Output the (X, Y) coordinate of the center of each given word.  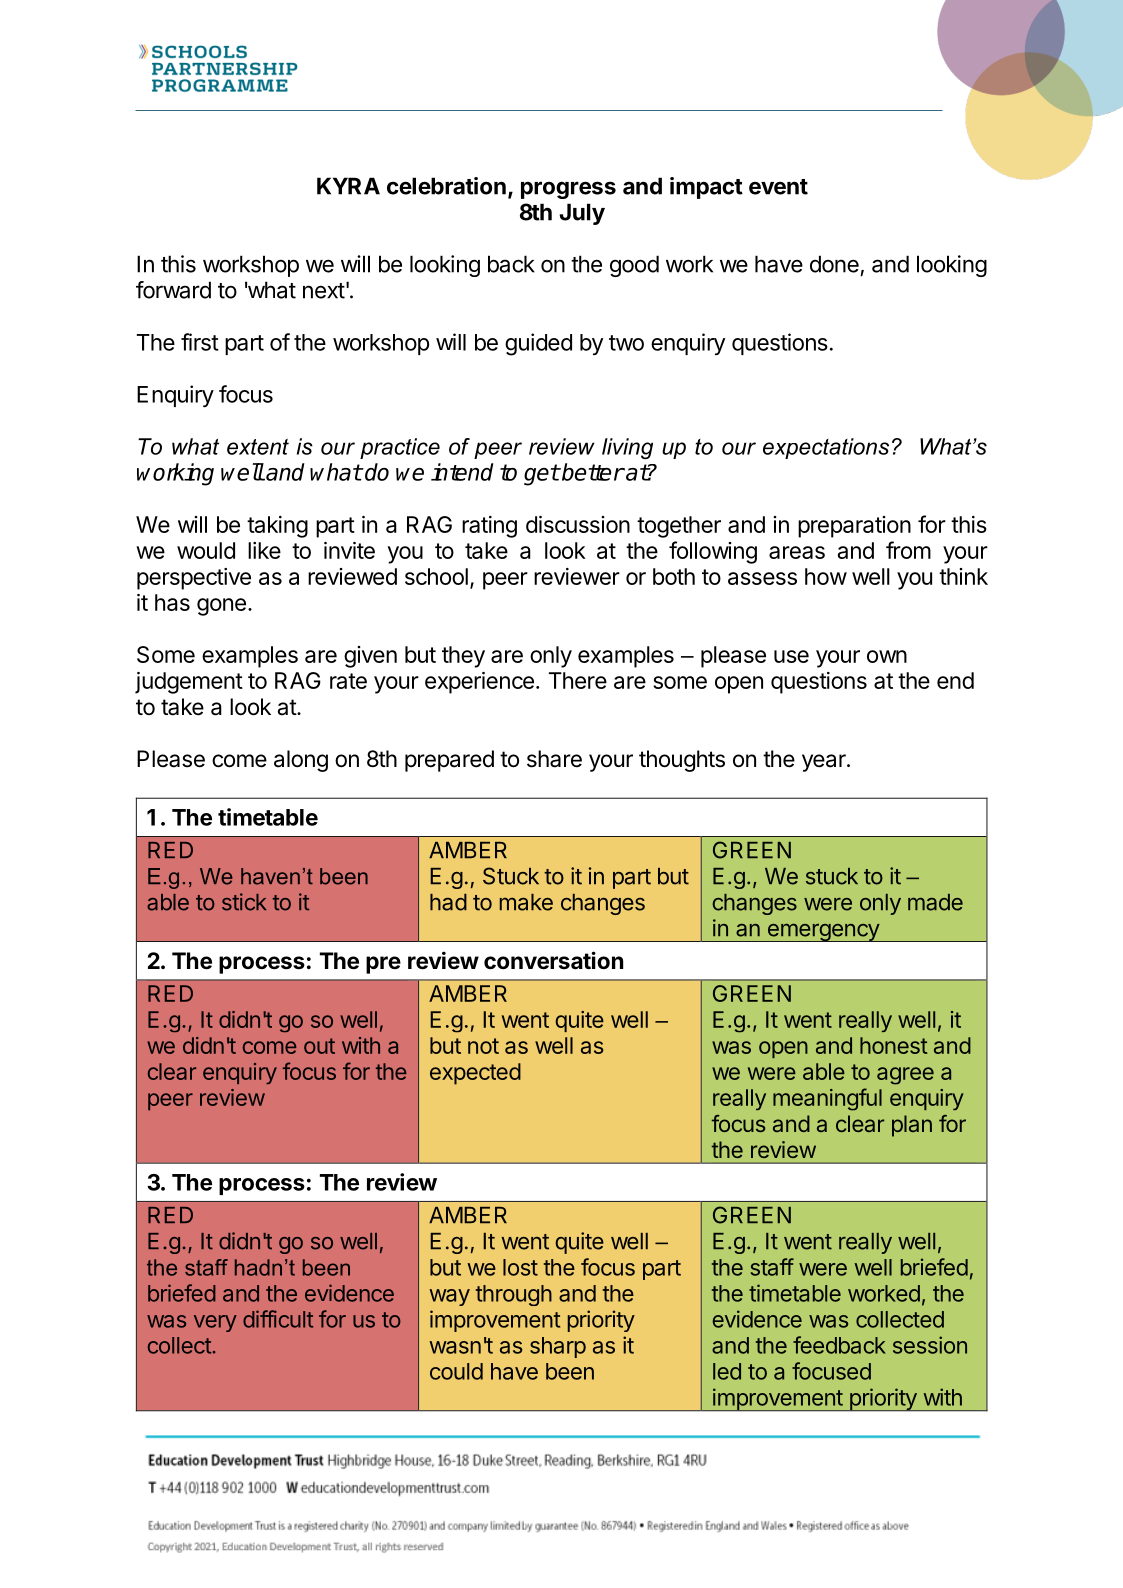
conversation (553, 960)
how (826, 576)
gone (221, 607)
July (582, 214)
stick (244, 902)
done (834, 264)
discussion (578, 524)
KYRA (348, 186)
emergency (823, 932)
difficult (278, 1319)
